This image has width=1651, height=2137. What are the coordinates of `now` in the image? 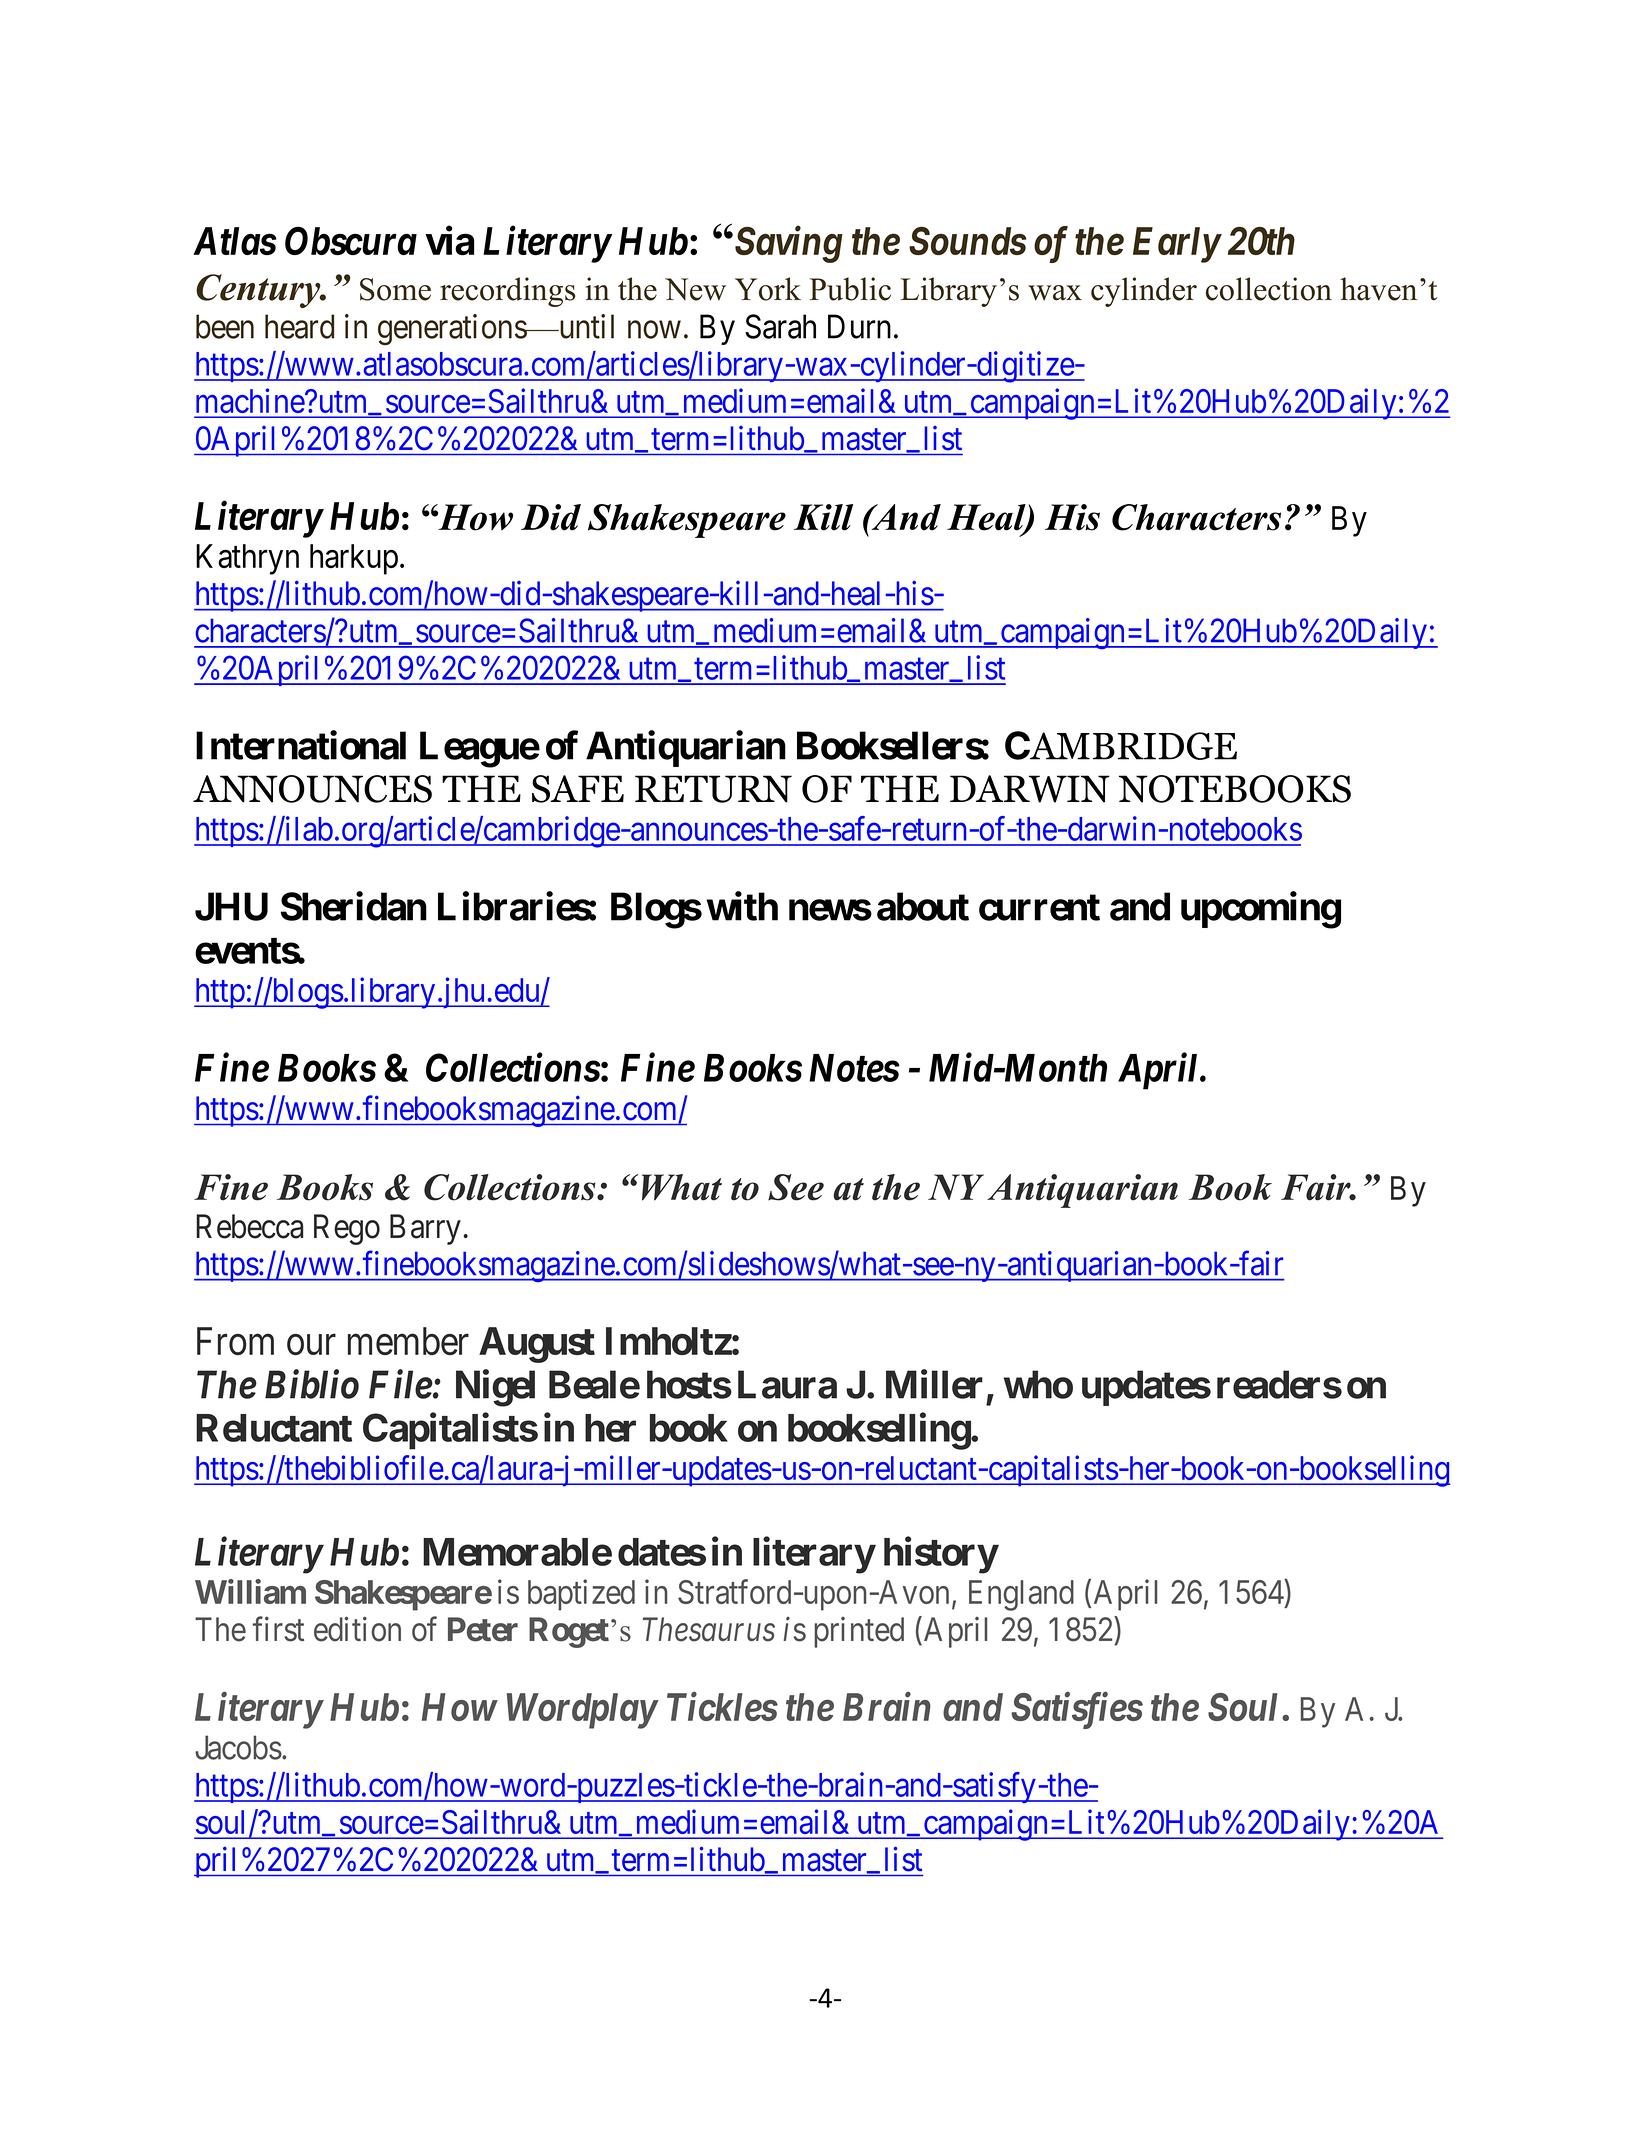 It's located at (654, 330).
